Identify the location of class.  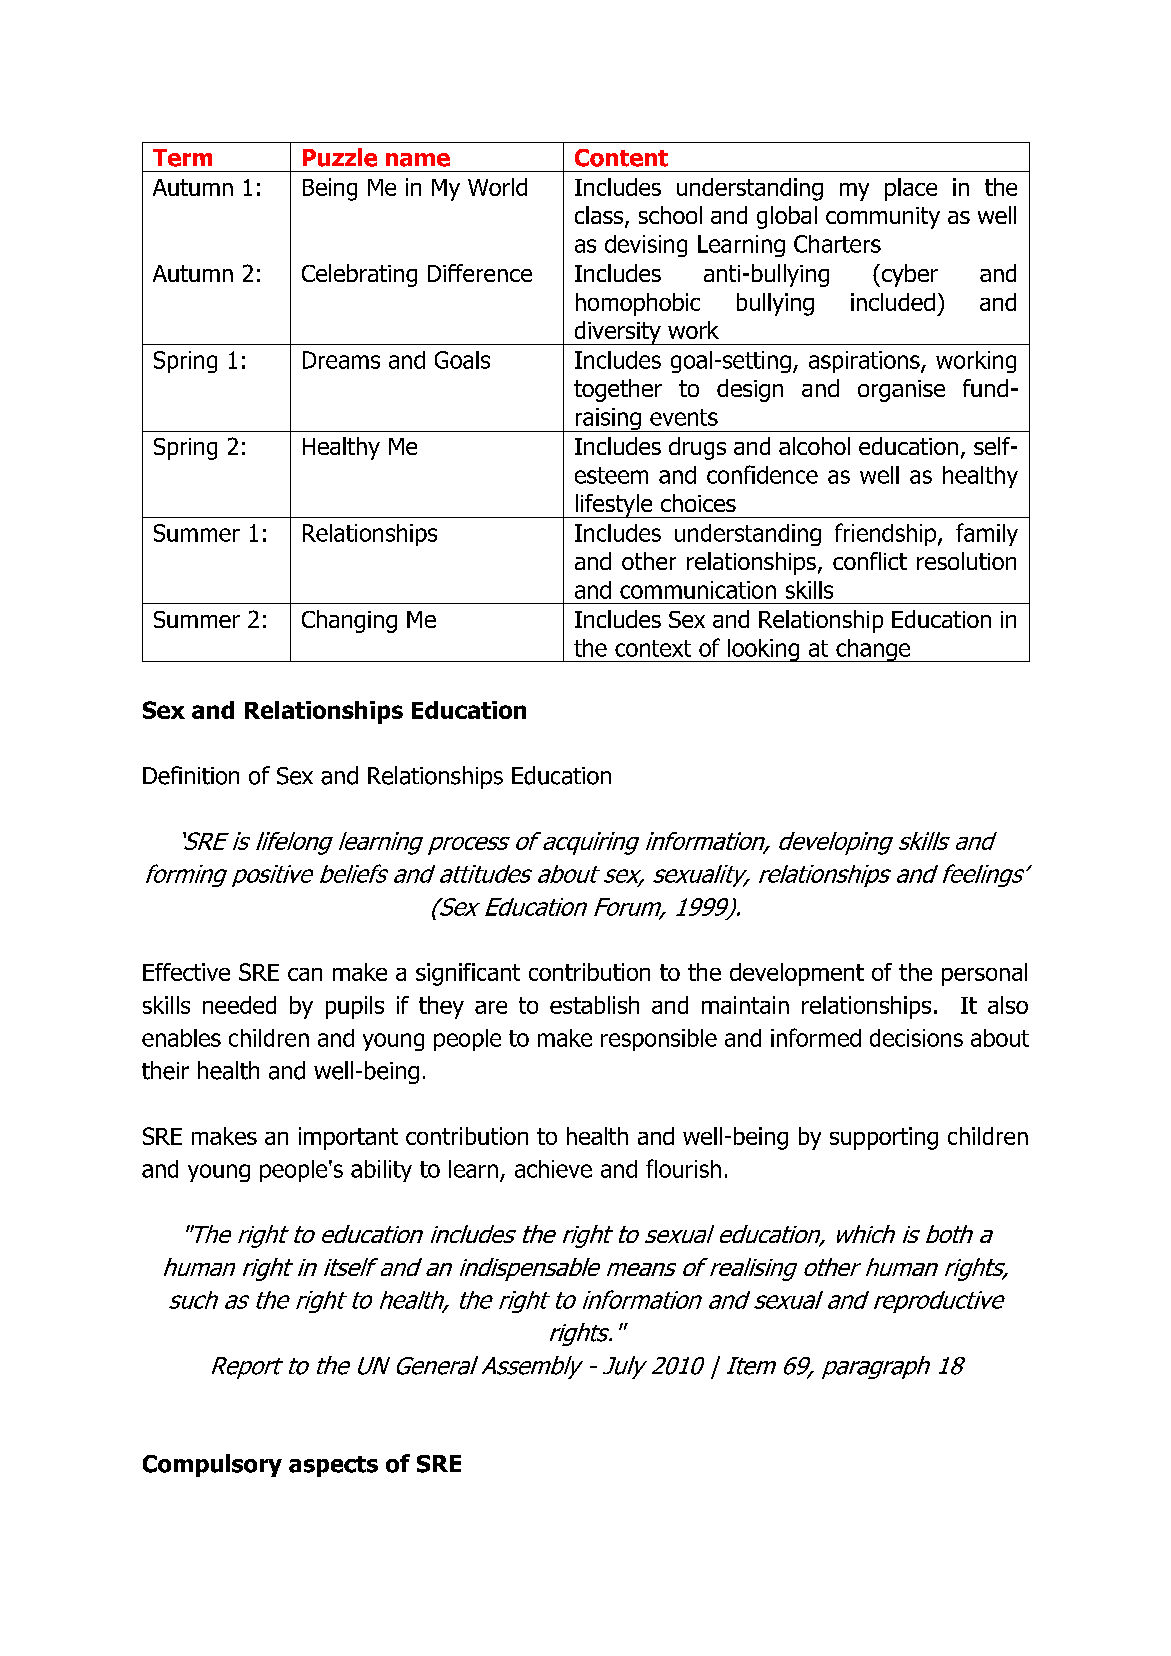
(600, 216).
